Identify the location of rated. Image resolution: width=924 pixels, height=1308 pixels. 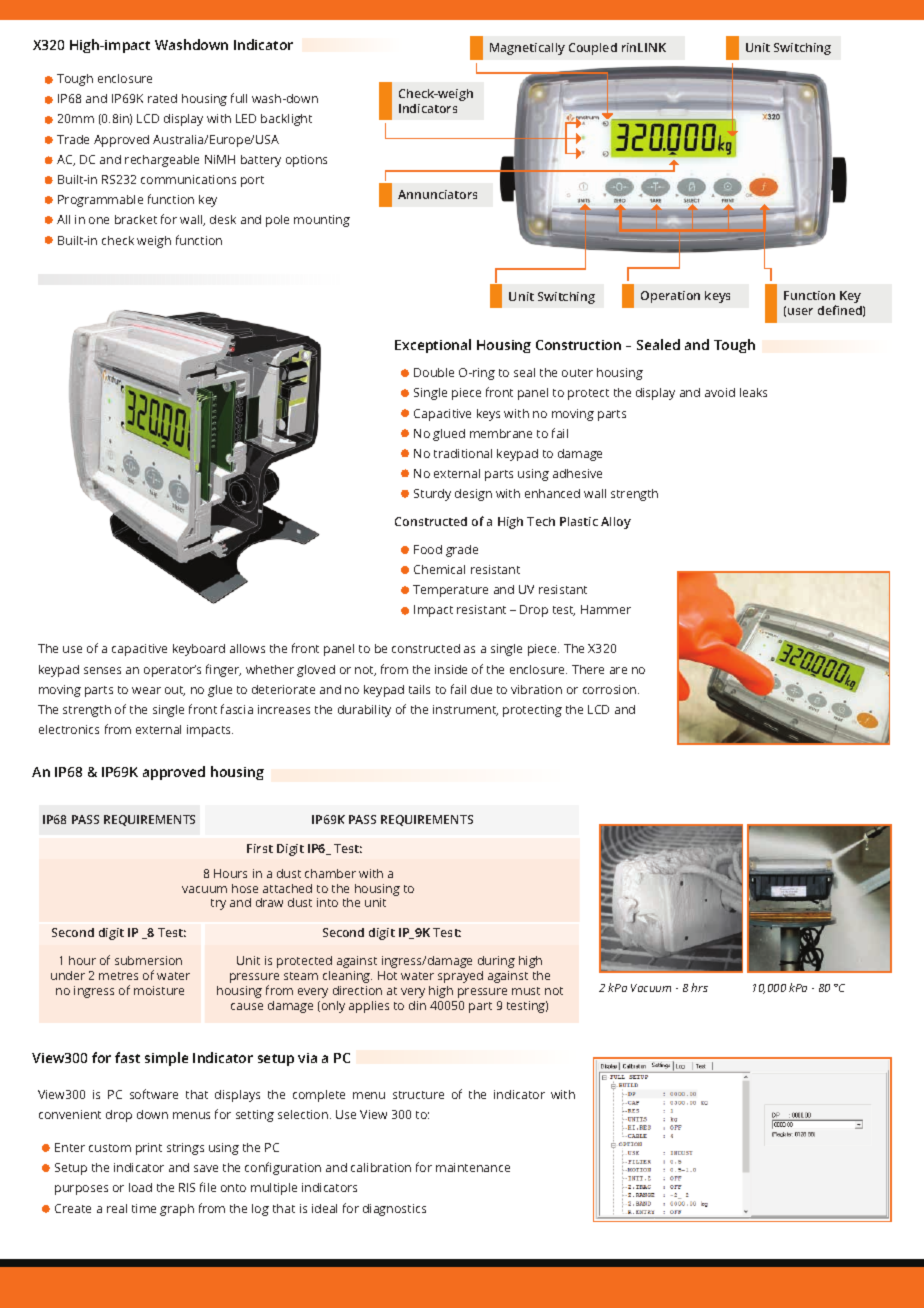
(162, 98).
